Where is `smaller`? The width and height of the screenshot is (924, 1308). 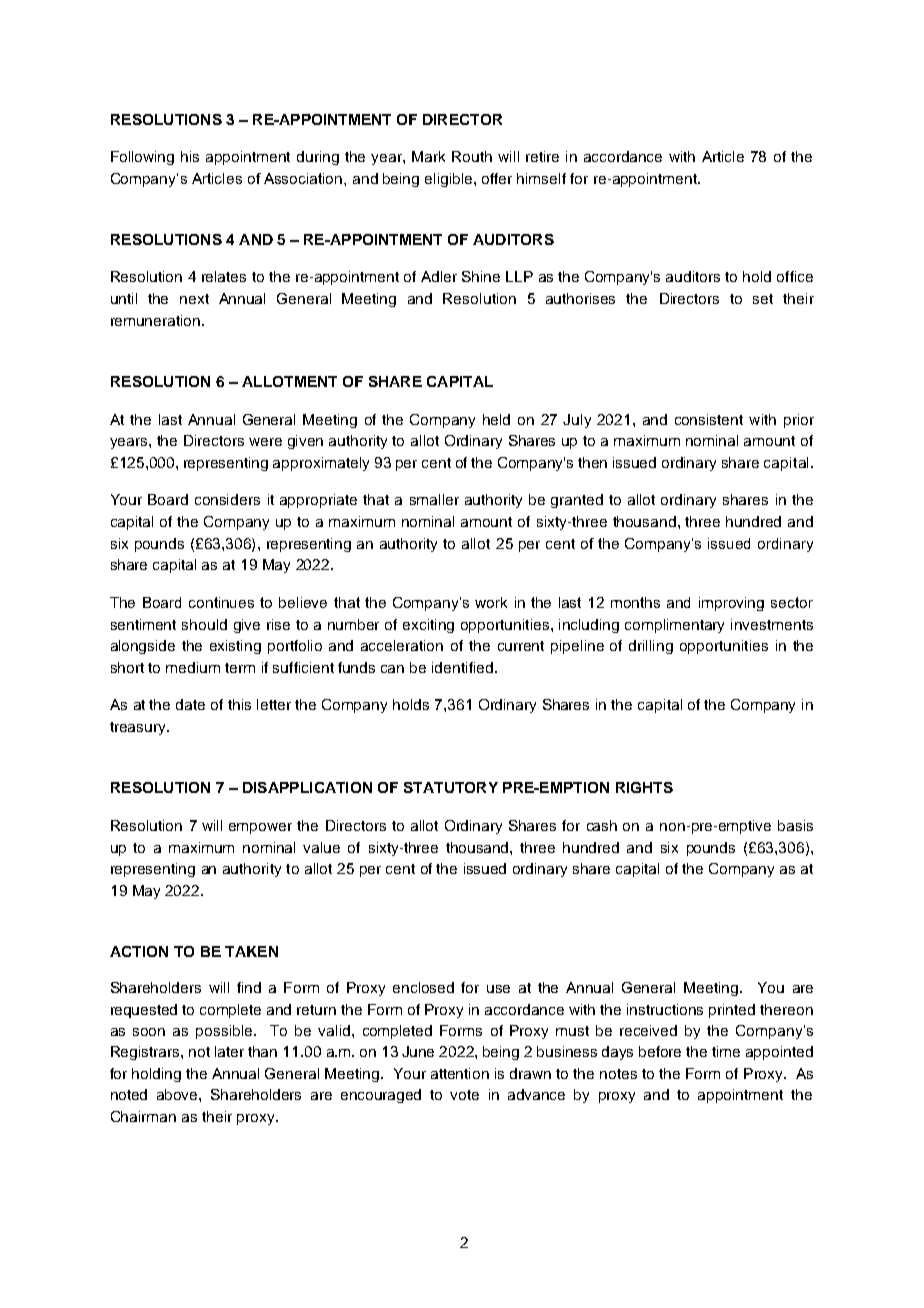
smaller is located at coordinates (434, 499).
